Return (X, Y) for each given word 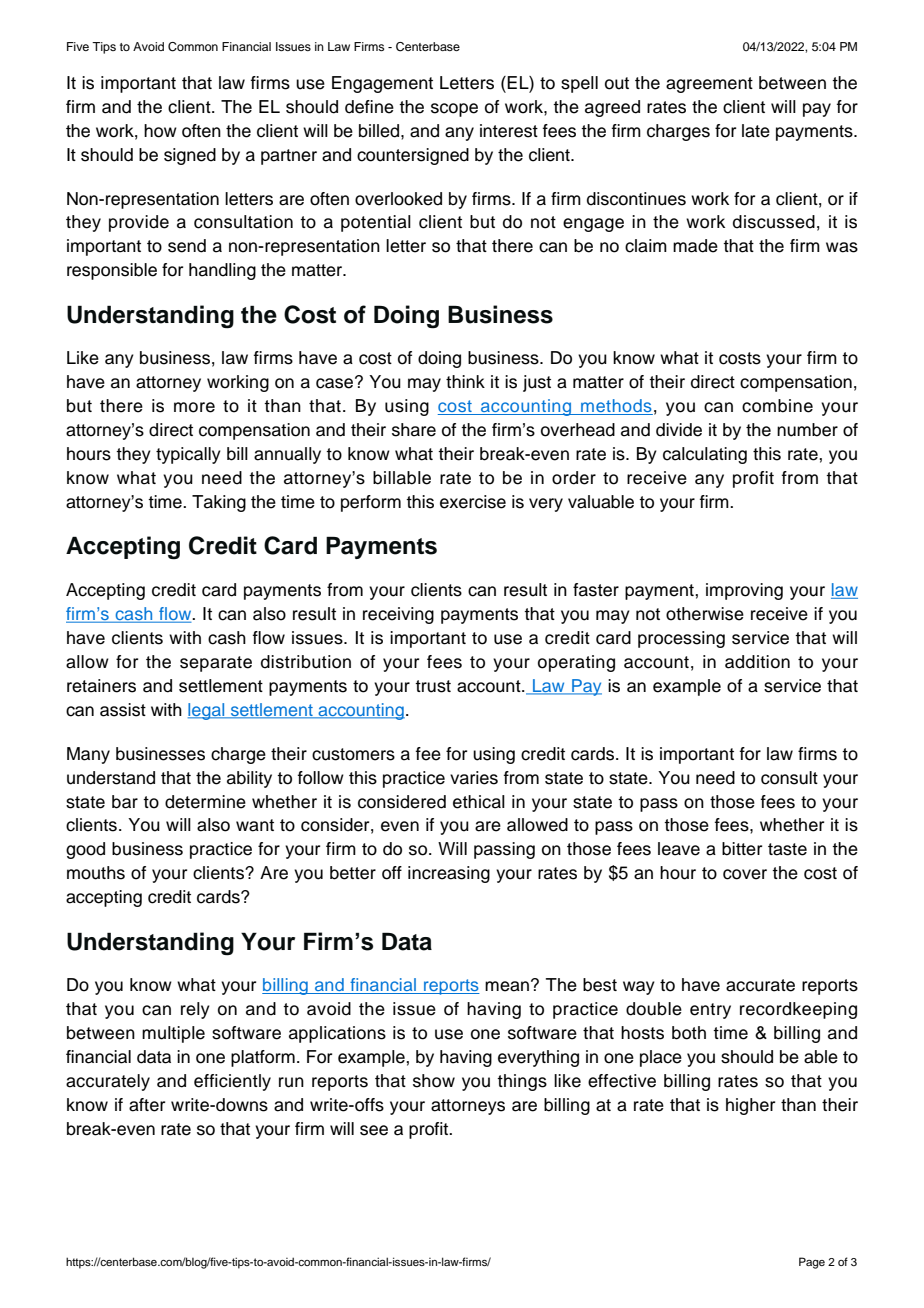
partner (289, 157)
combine (777, 406)
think (465, 381)
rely (195, 1010)
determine (205, 802)
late (756, 131)
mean (507, 986)
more (194, 407)
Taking (219, 503)
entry (710, 1011)
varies (474, 778)
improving (744, 591)
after (147, 1105)
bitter (742, 849)
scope (454, 110)
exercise (473, 502)
